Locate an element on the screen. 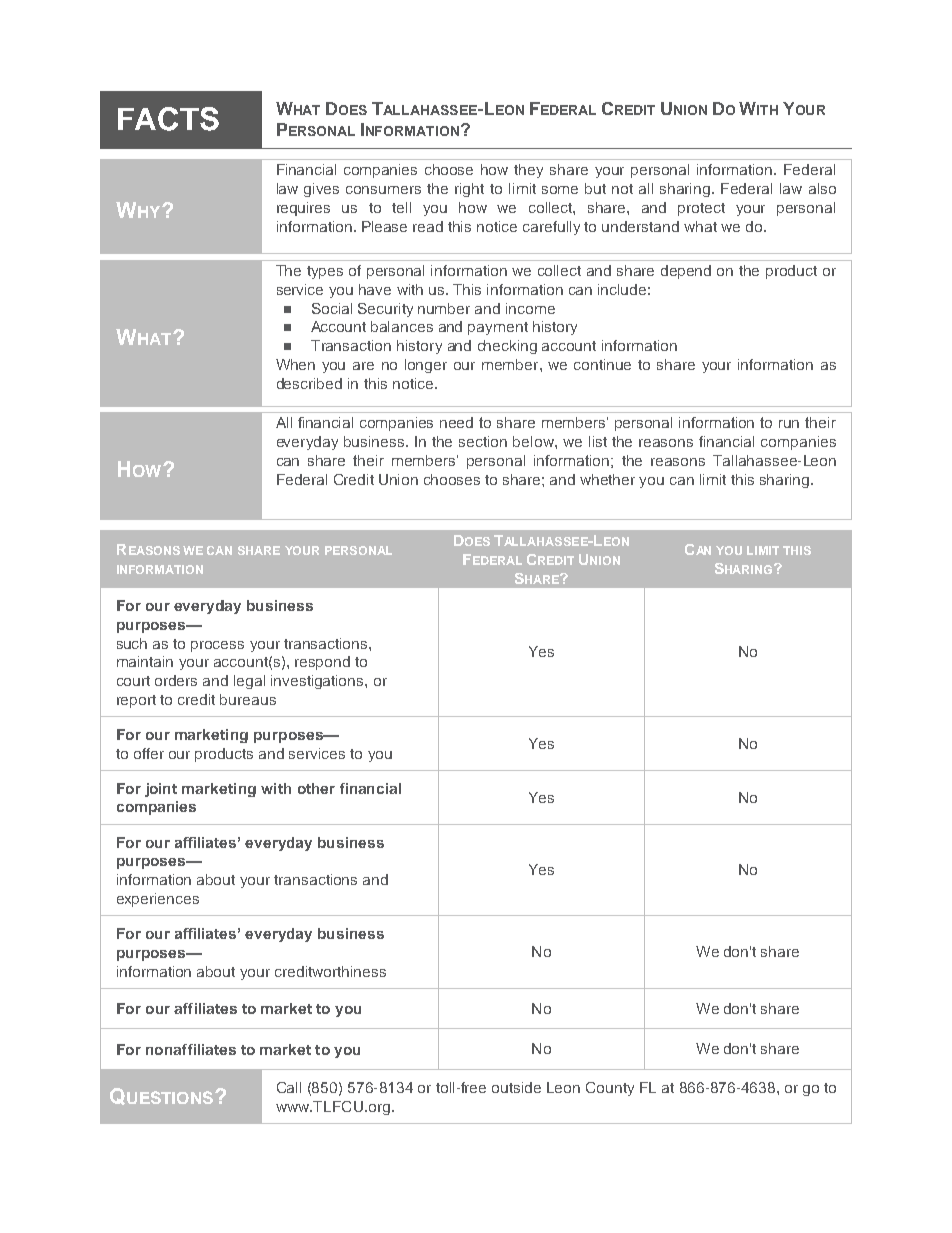 This screenshot has height=1233, width=952. run is located at coordinates (789, 424).
